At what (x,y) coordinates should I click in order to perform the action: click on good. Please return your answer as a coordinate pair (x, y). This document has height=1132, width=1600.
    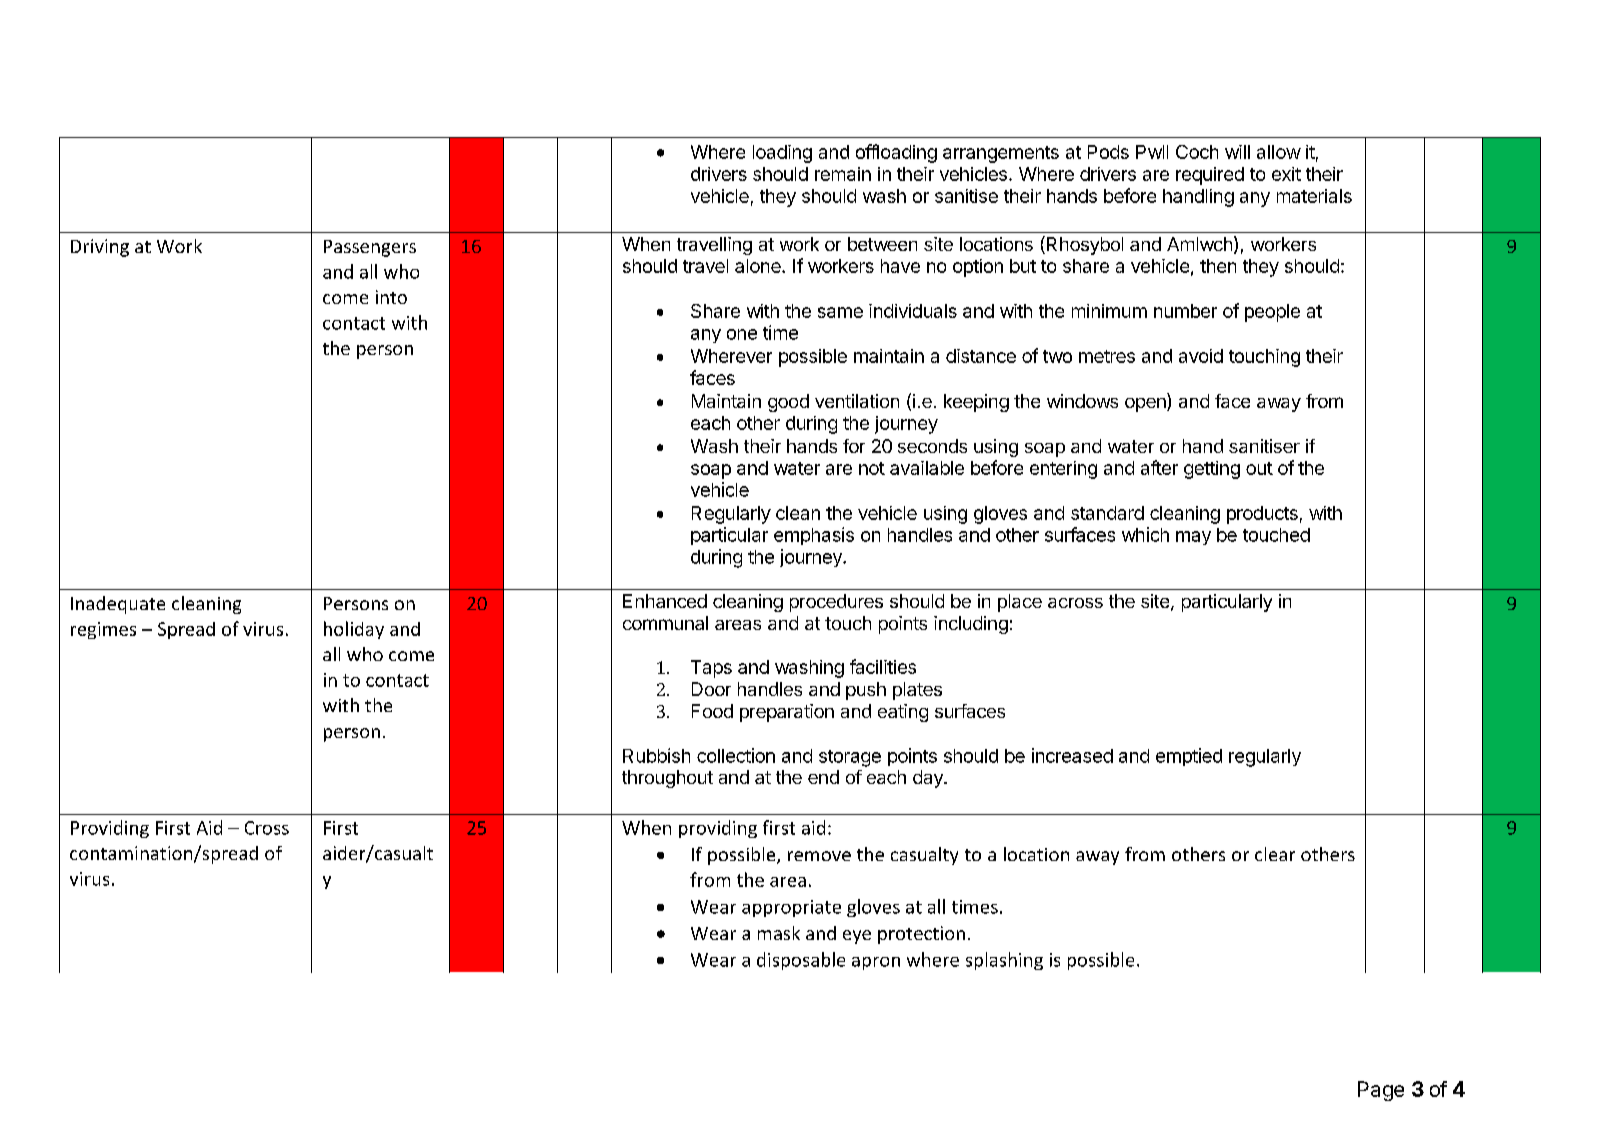
    Looking at the image, I should click on (788, 403).
